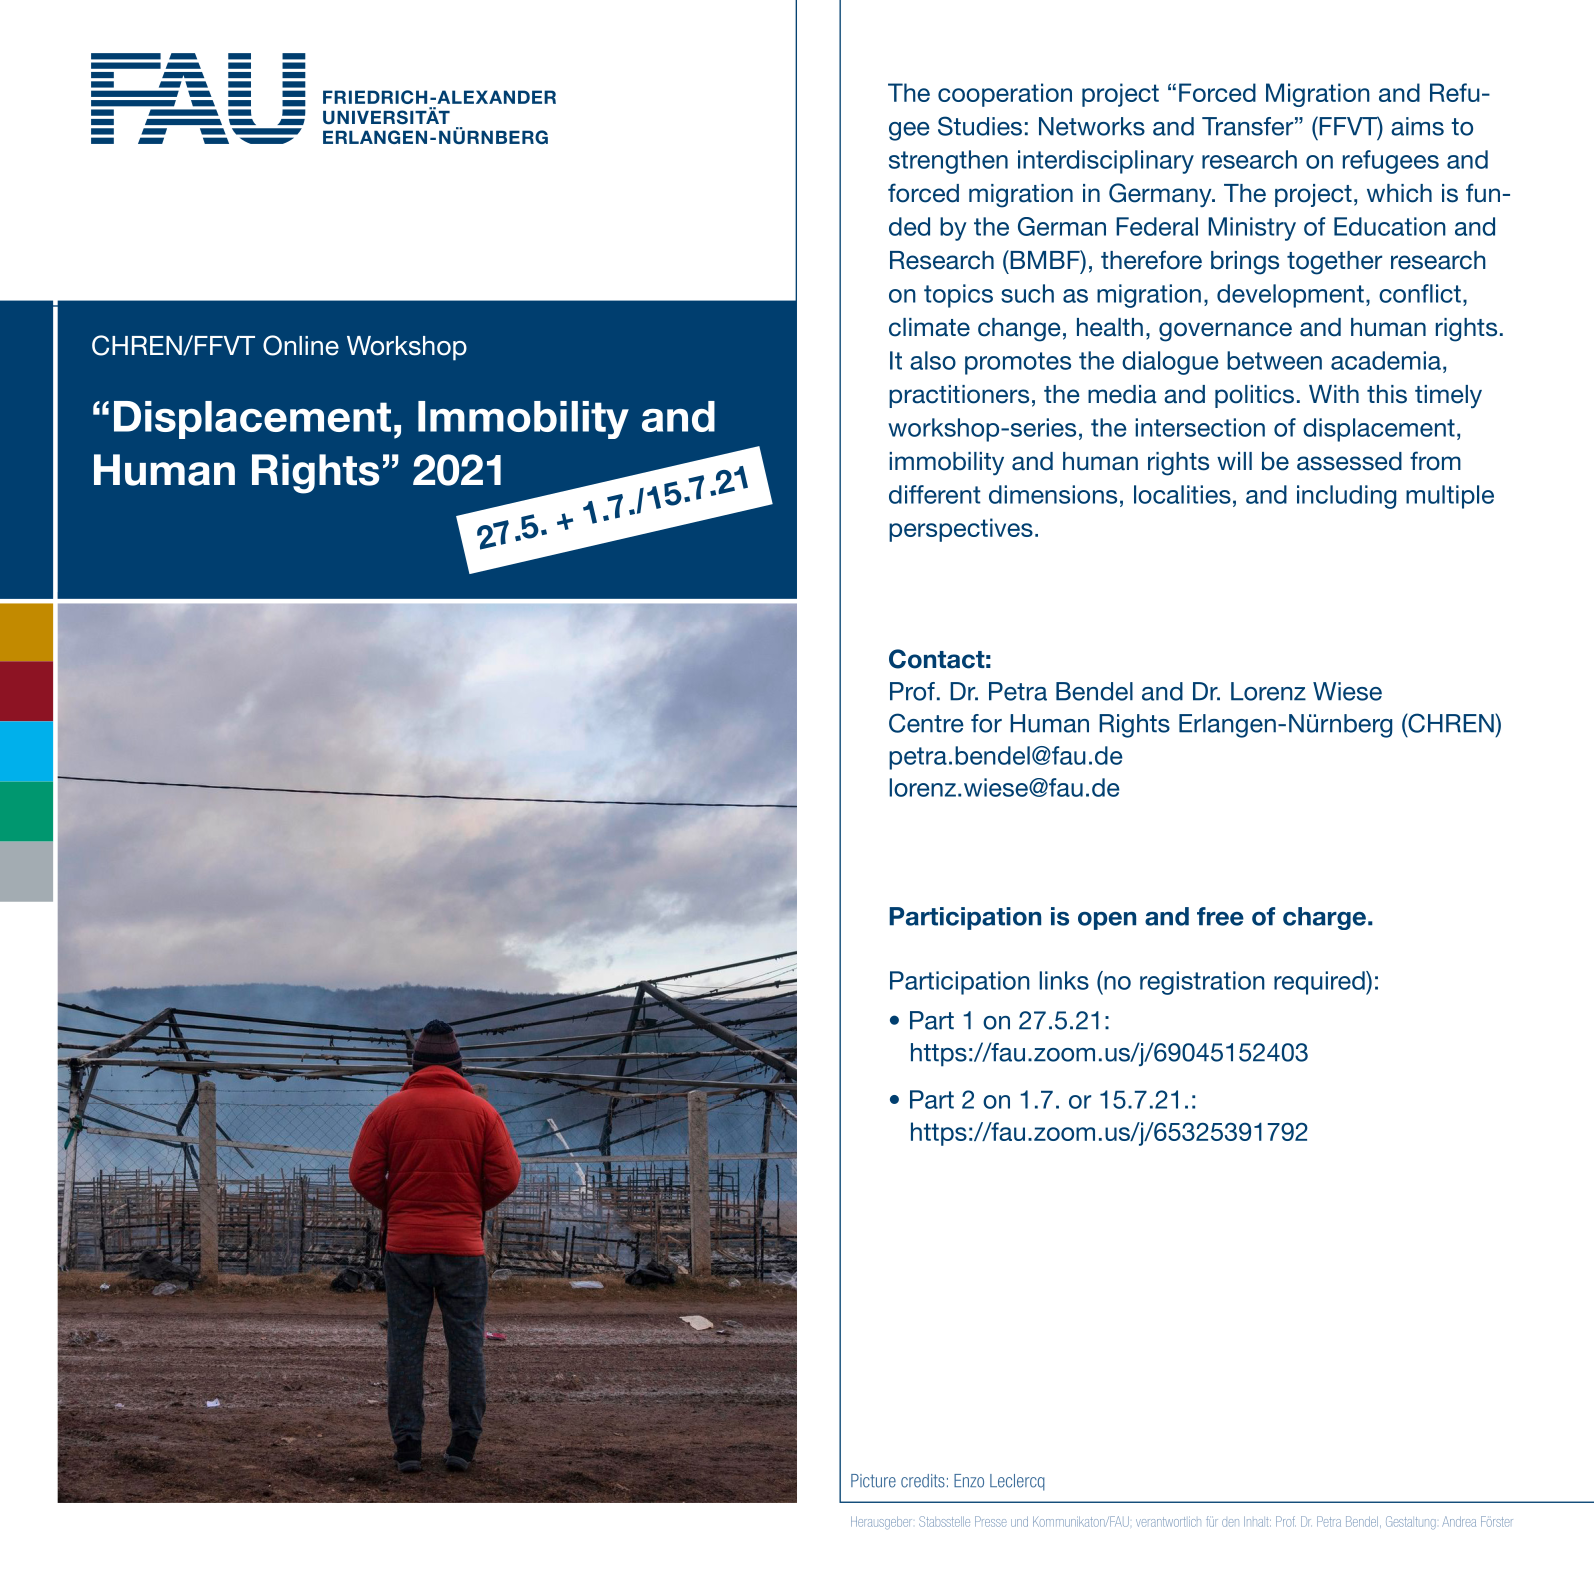  I want to click on Online, so click(301, 345).
